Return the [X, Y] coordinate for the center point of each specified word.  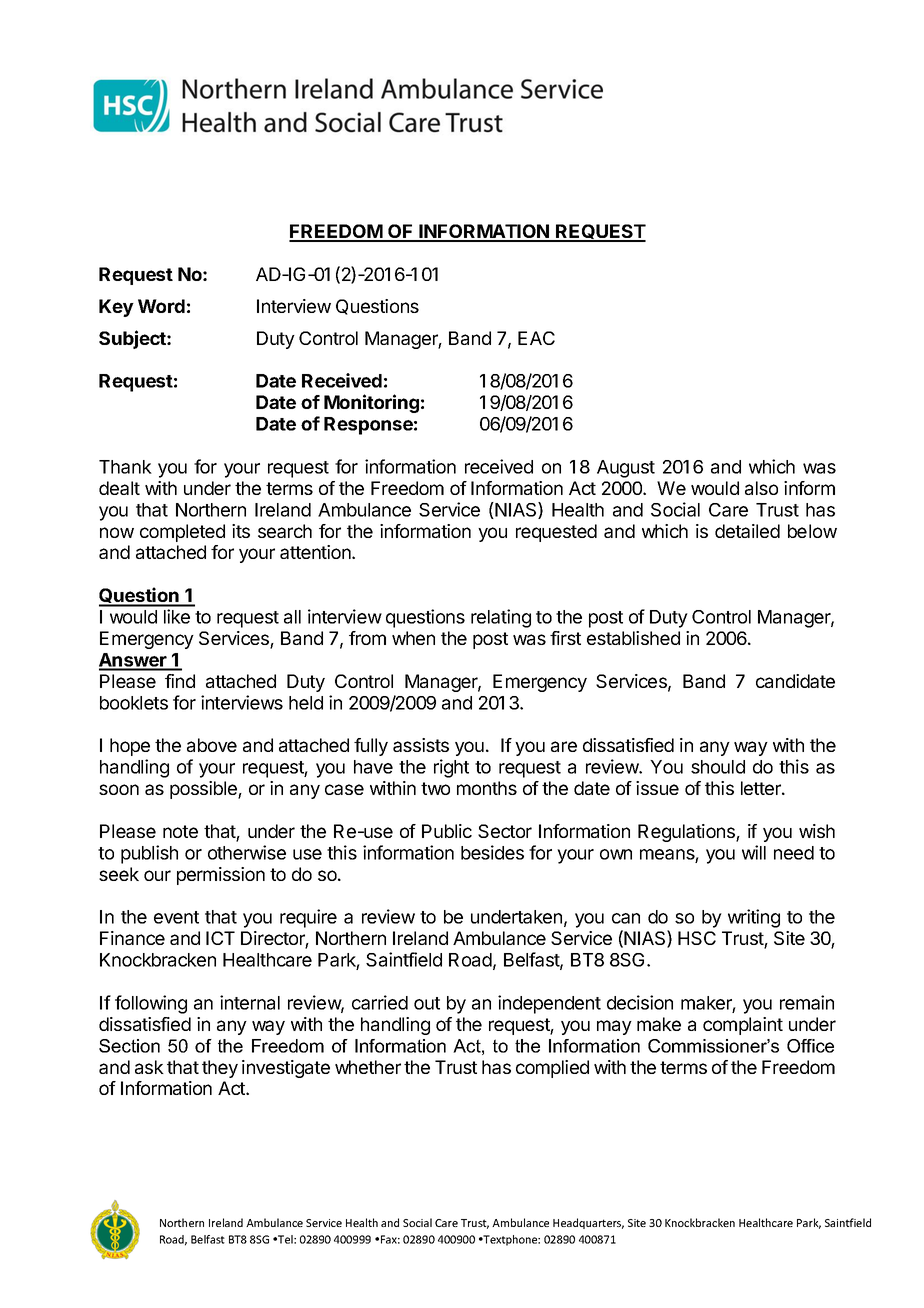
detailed [747, 531]
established [633, 638]
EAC [536, 338]
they [220, 1069]
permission [221, 876]
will [754, 852]
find [180, 681]
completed [182, 533]
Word [161, 306]
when [413, 638]
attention [316, 552]
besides [492, 852]
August [626, 469]
